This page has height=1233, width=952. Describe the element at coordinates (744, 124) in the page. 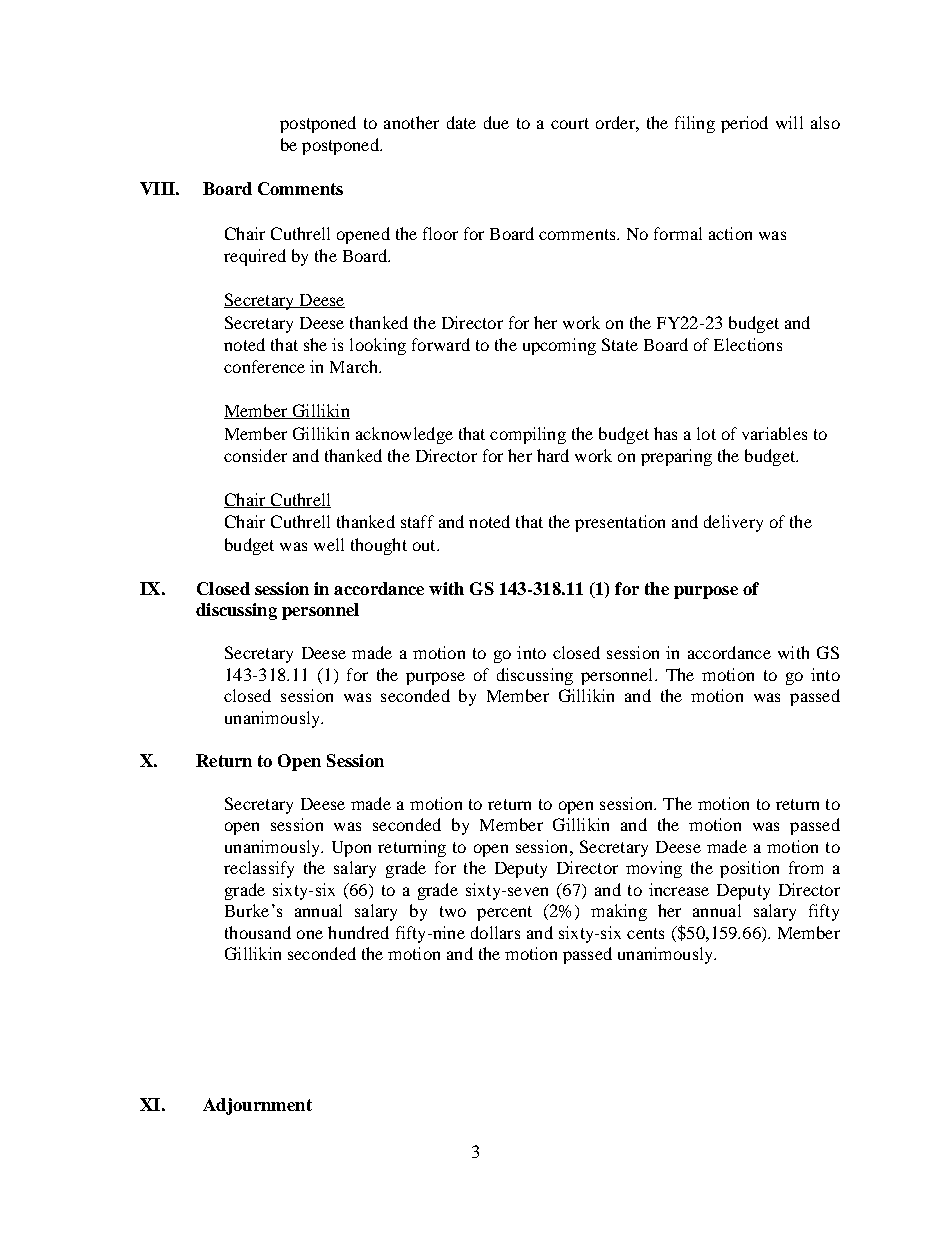

I see `period` at that location.
